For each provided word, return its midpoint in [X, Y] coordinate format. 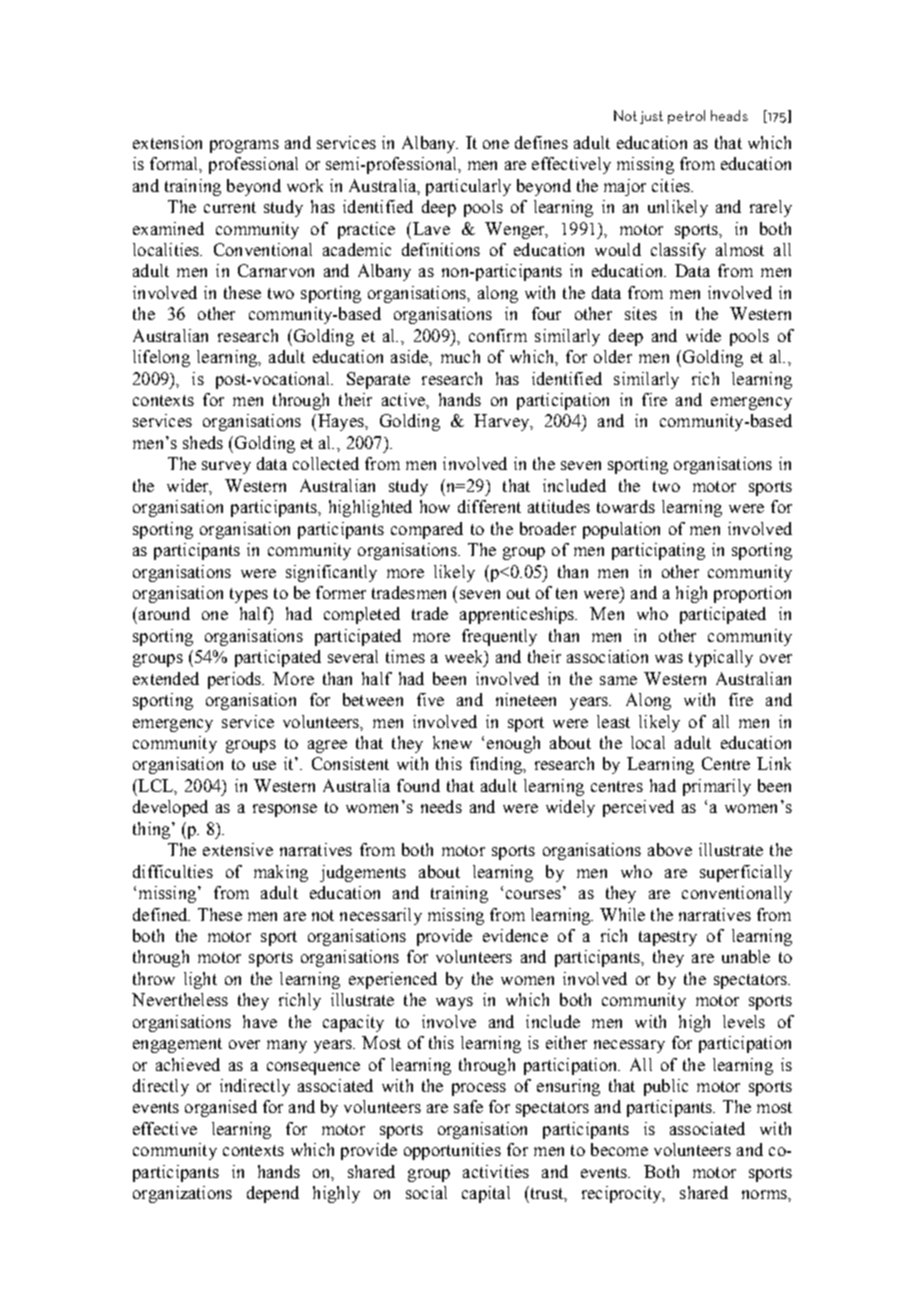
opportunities [452, 1151]
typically [721, 658]
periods [235, 680]
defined [161, 914]
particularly [468, 187]
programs [244, 146]
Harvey [503, 422]
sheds [203, 442]
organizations [182, 1194]
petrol [686, 117]
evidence [515, 935]
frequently [499, 637]
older [613, 356]
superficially [746, 873]
